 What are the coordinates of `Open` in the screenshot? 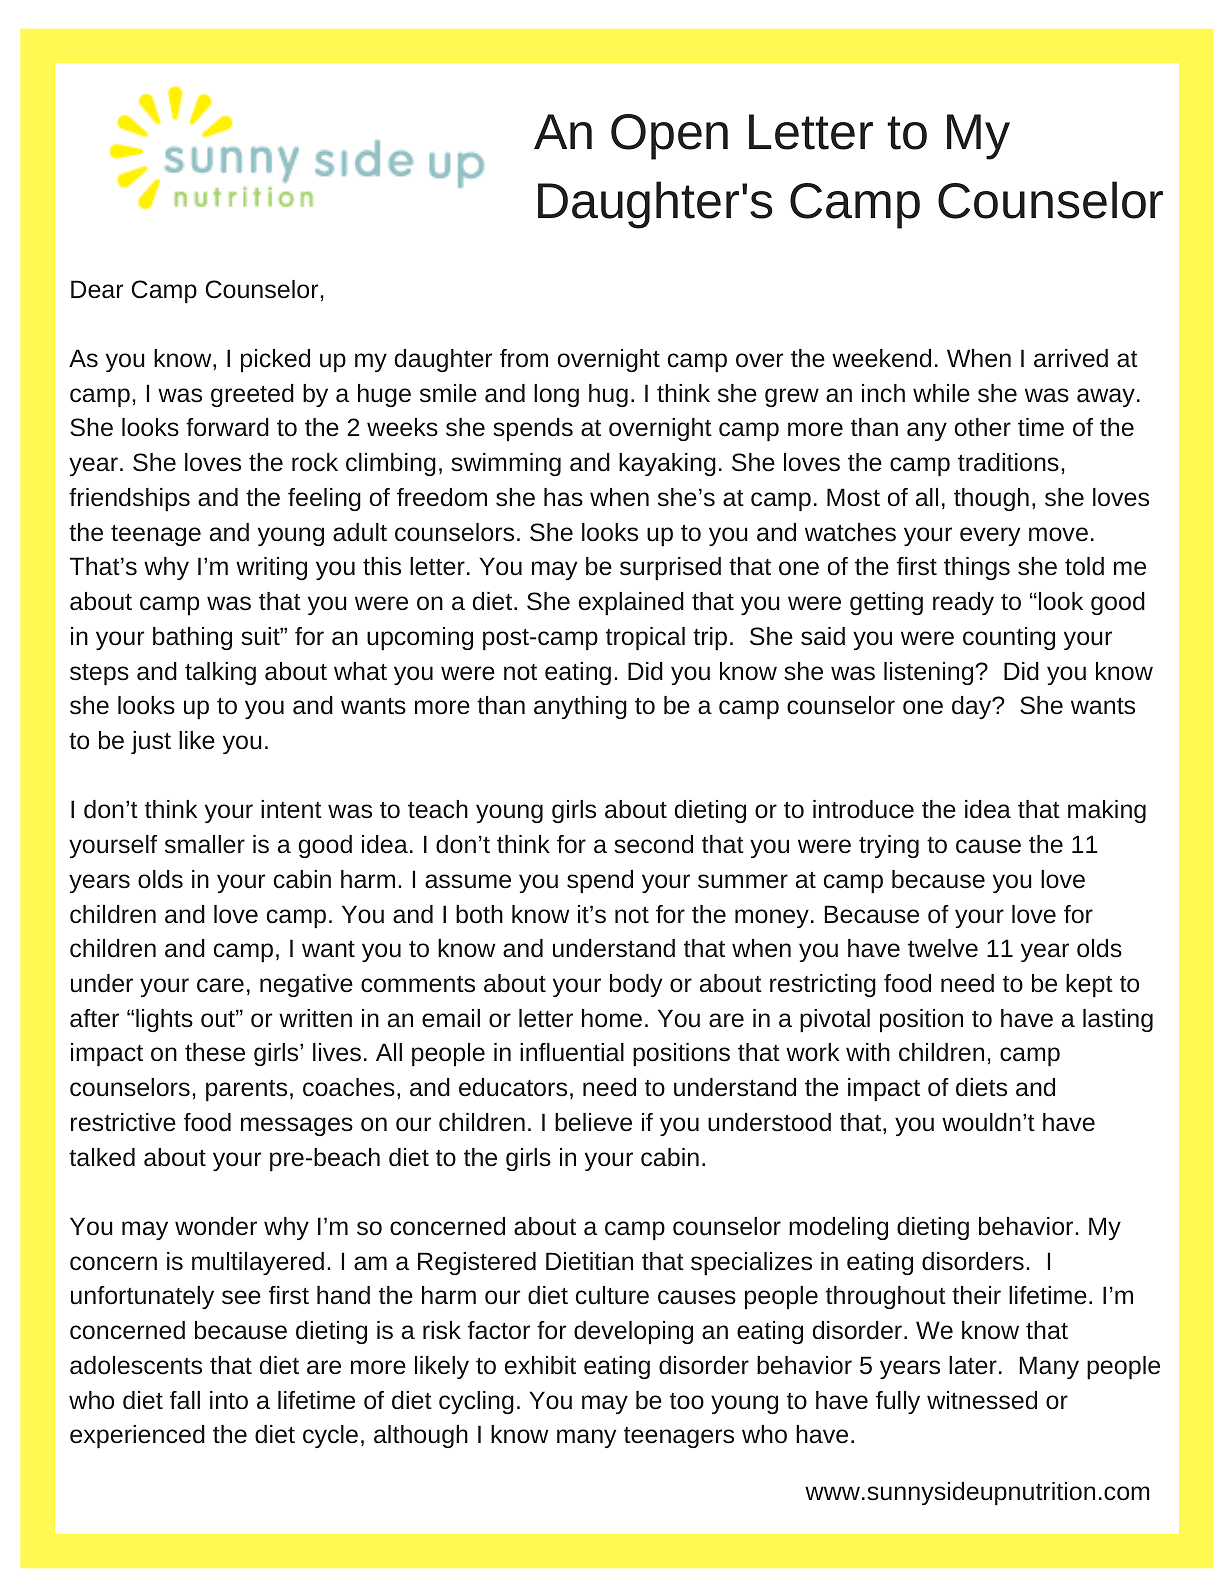 It's located at (669, 137).
